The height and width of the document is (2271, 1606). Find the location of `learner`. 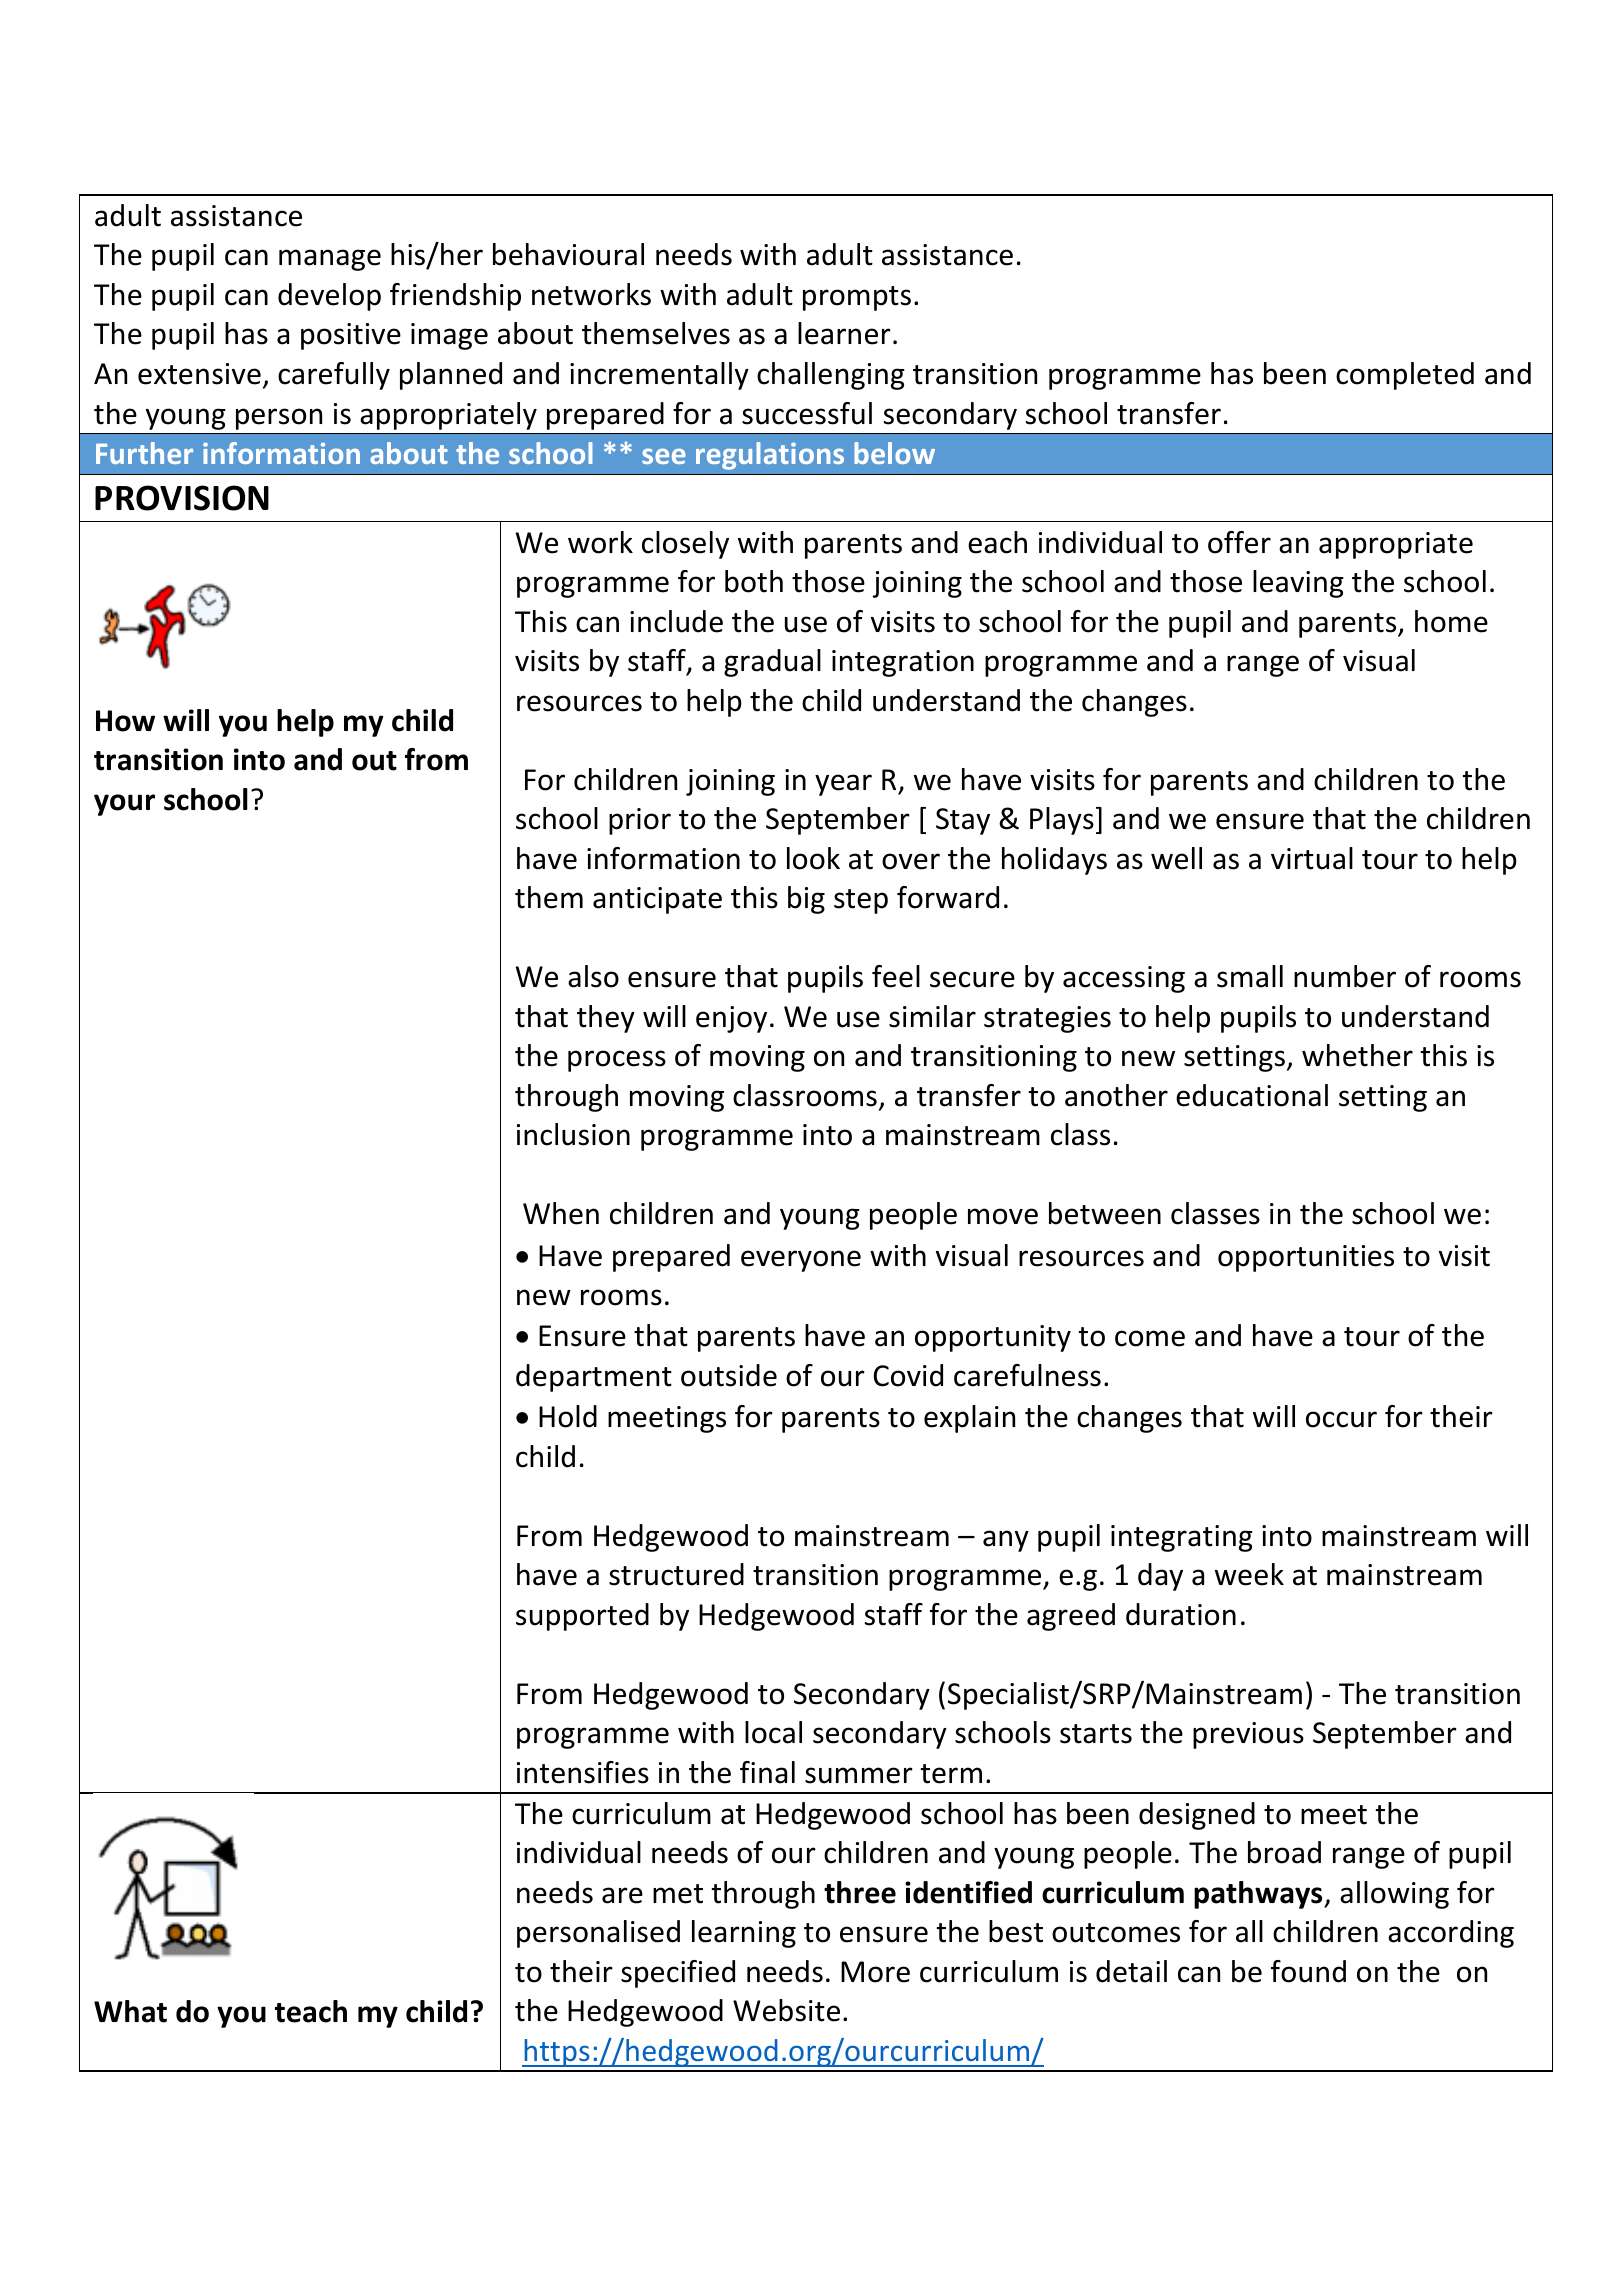

learner is located at coordinates (844, 333).
